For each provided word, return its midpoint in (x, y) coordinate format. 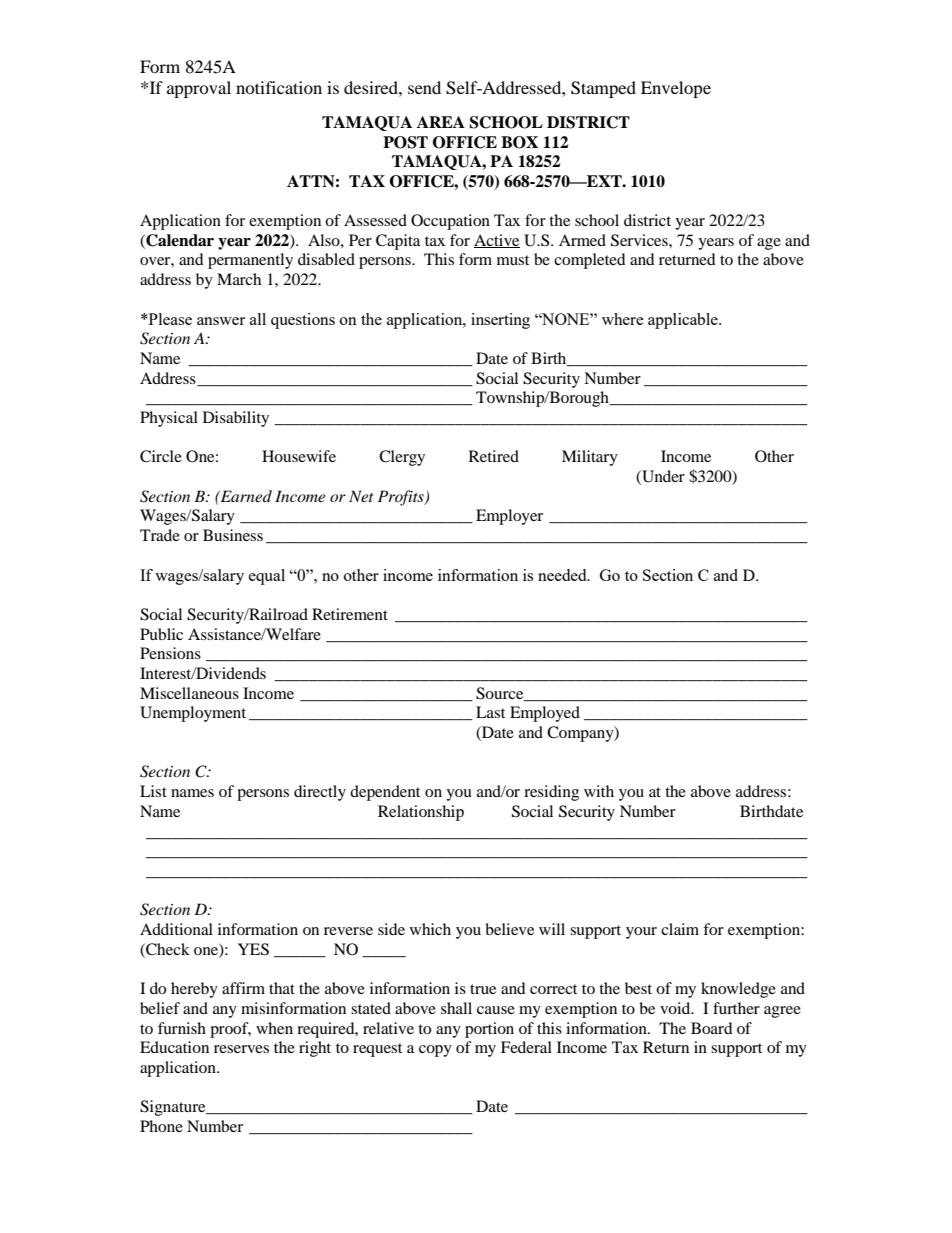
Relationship (421, 813)
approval (199, 89)
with (599, 791)
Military (590, 458)
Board (712, 1028)
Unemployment (193, 714)
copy (435, 1051)
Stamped (603, 89)
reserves (241, 1049)
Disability (236, 419)
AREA (441, 122)
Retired (494, 456)
